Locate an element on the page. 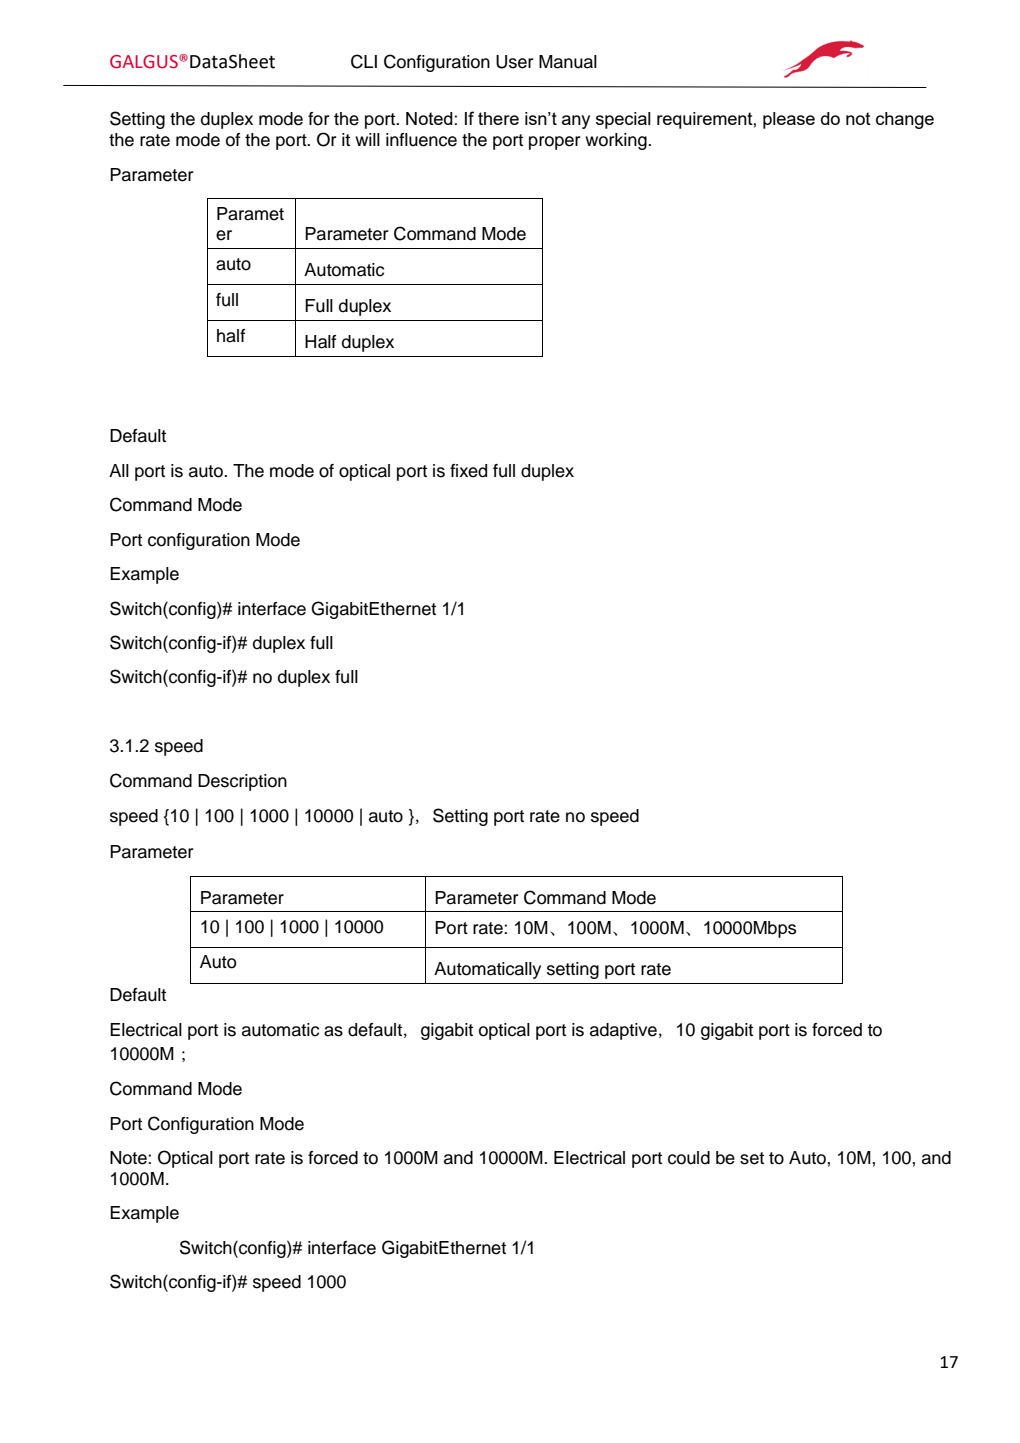  any is located at coordinates (576, 122).
